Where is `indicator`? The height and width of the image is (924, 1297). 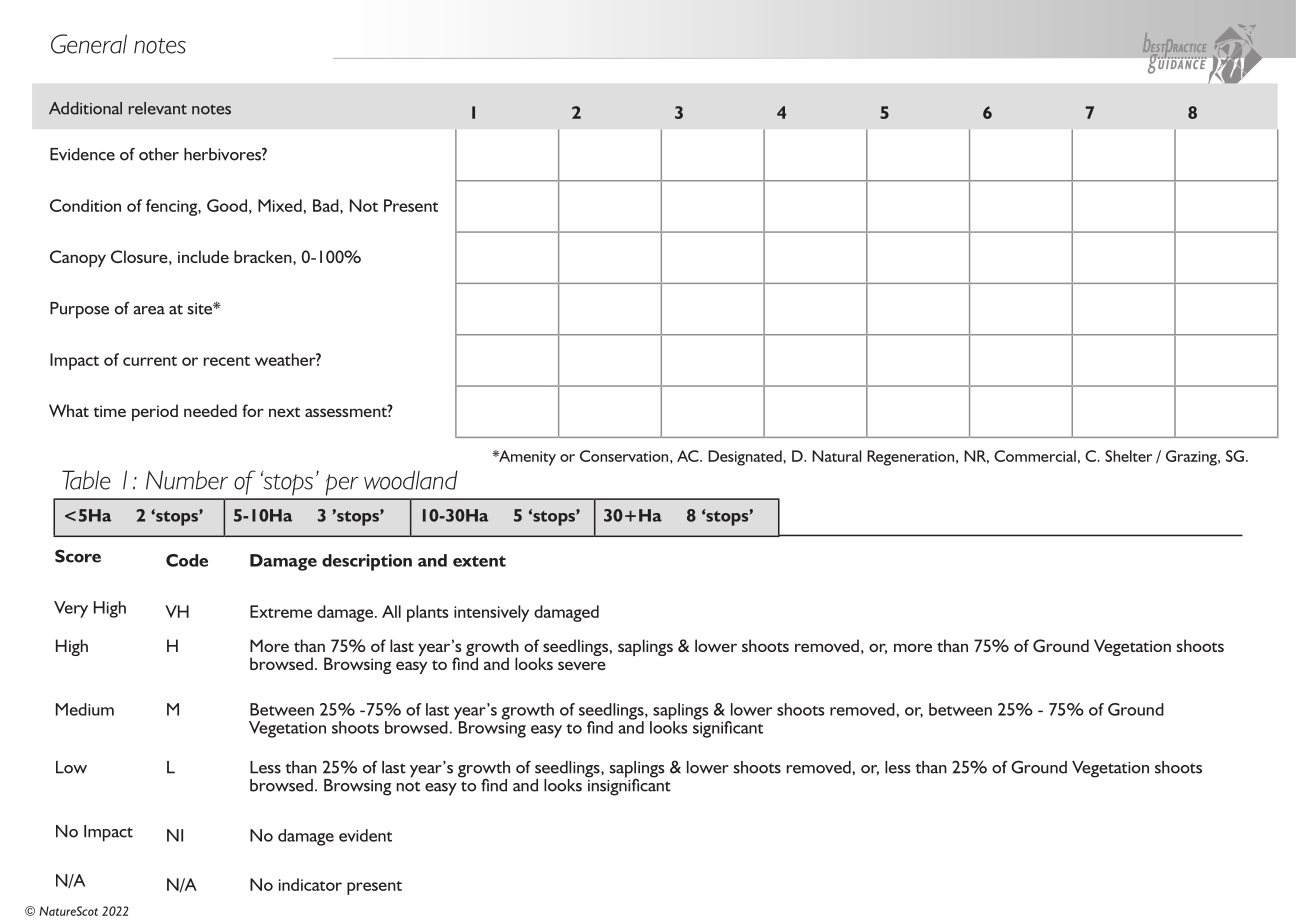 indicator is located at coordinates (310, 884).
